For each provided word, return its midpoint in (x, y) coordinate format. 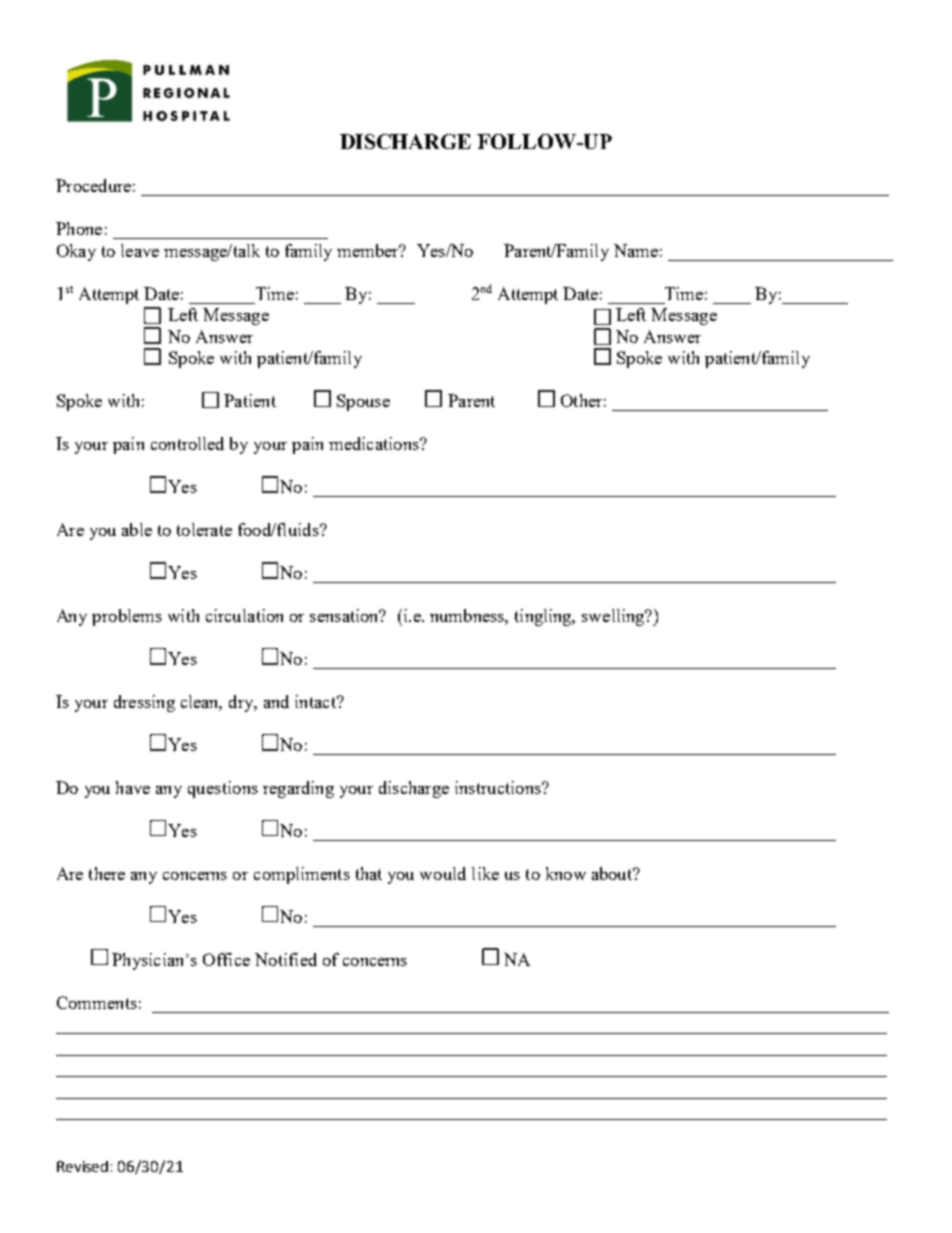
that (369, 873)
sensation (345, 615)
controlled (187, 443)
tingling (544, 617)
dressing (144, 703)
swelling (614, 617)
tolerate (204, 529)
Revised (82, 1166)
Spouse (363, 402)
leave (140, 250)
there (107, 873)
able (137, 529)
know (566, 873)
